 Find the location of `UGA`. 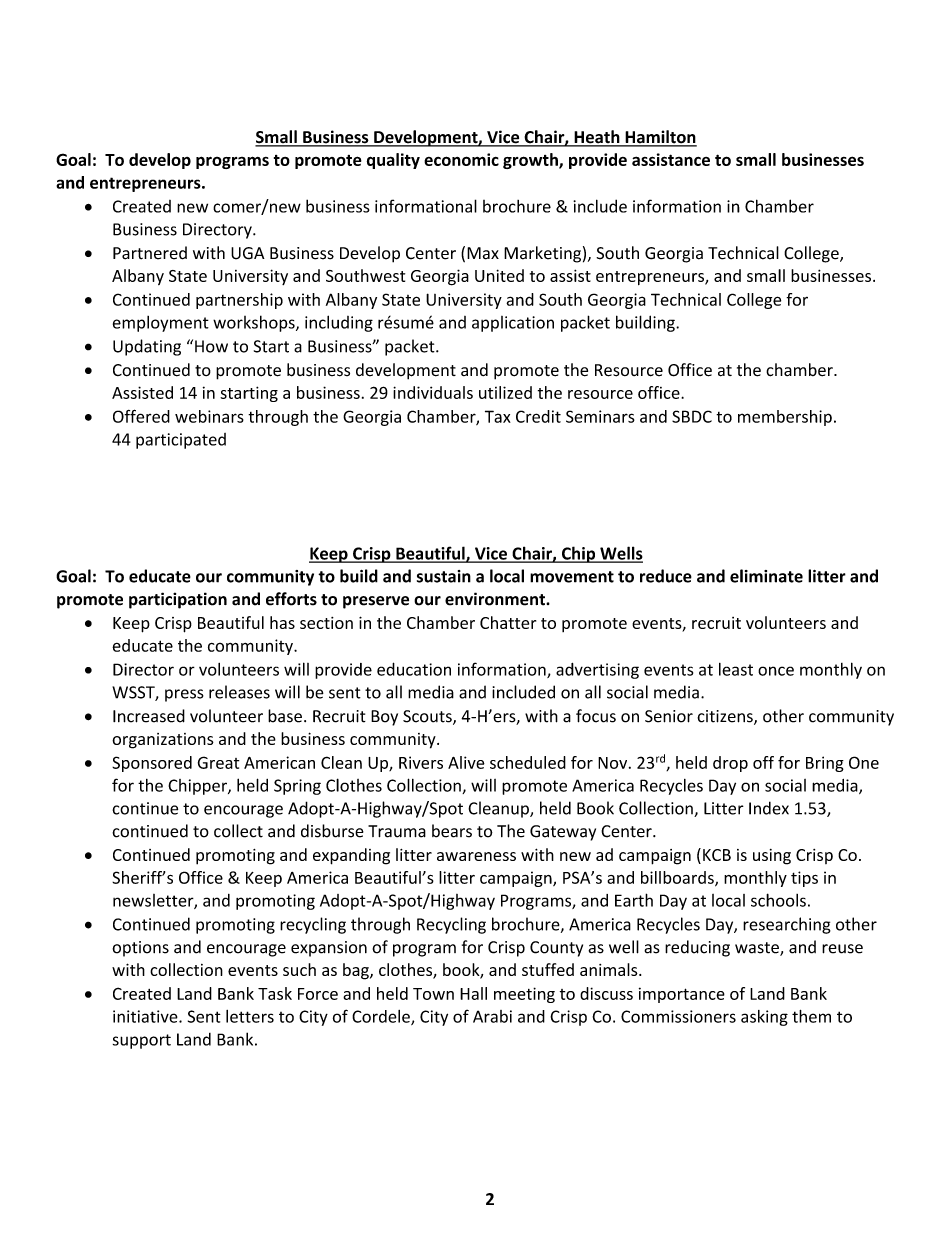

UGA is located at coordinates (248, 253).
